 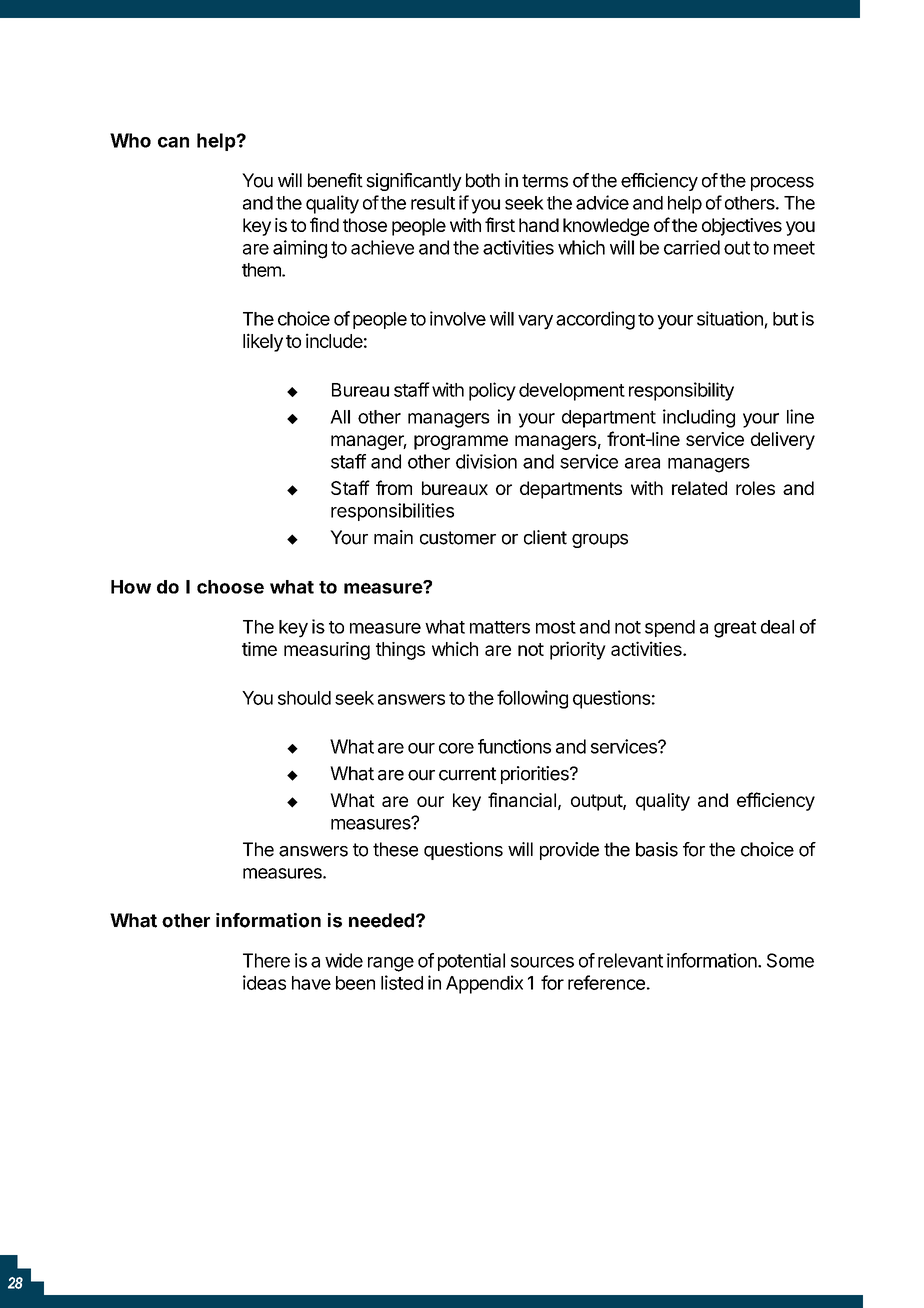 I want to click on There, so click(x=266, y=960).
